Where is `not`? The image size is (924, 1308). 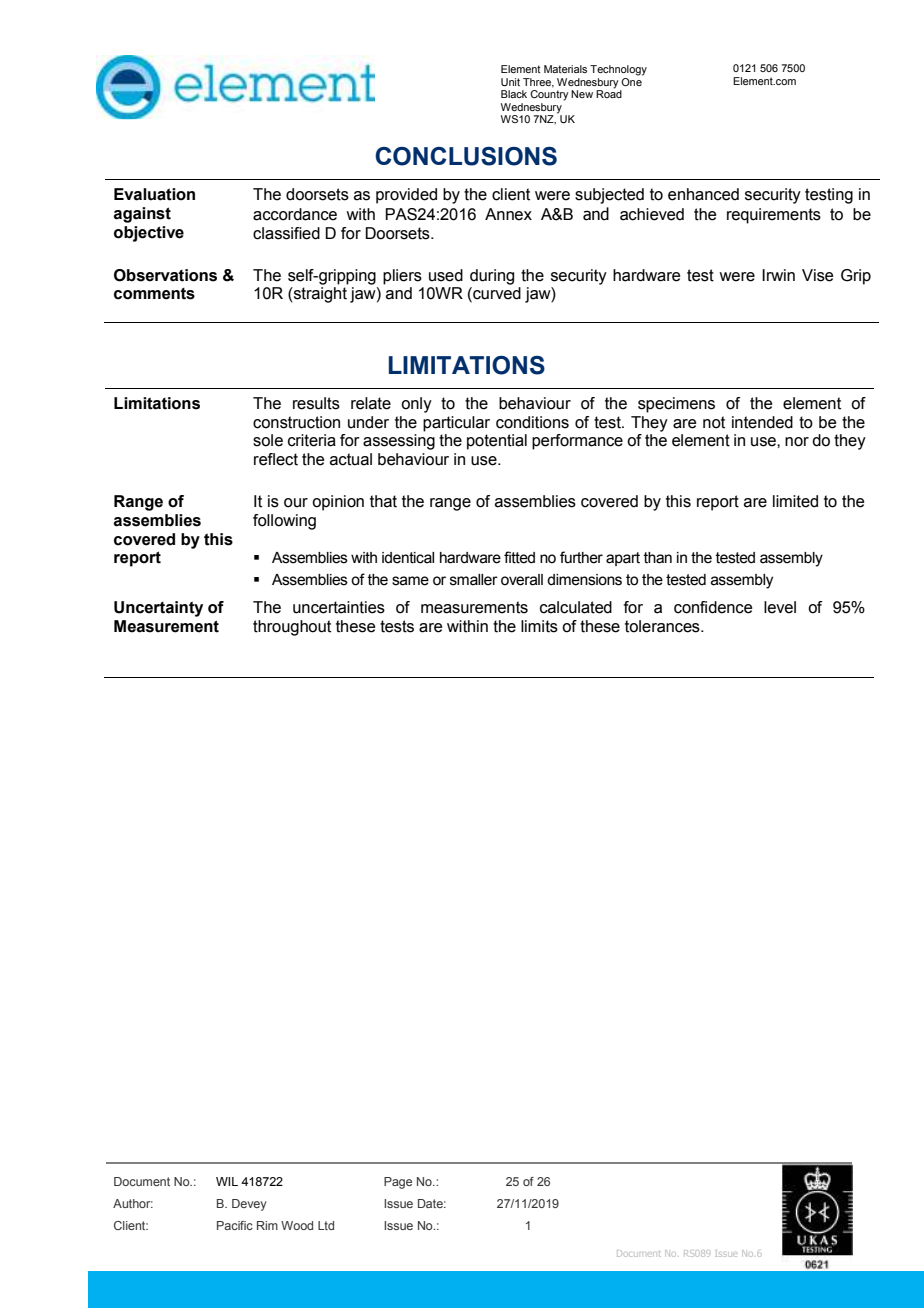 not is located at coordinates (714, 422).
